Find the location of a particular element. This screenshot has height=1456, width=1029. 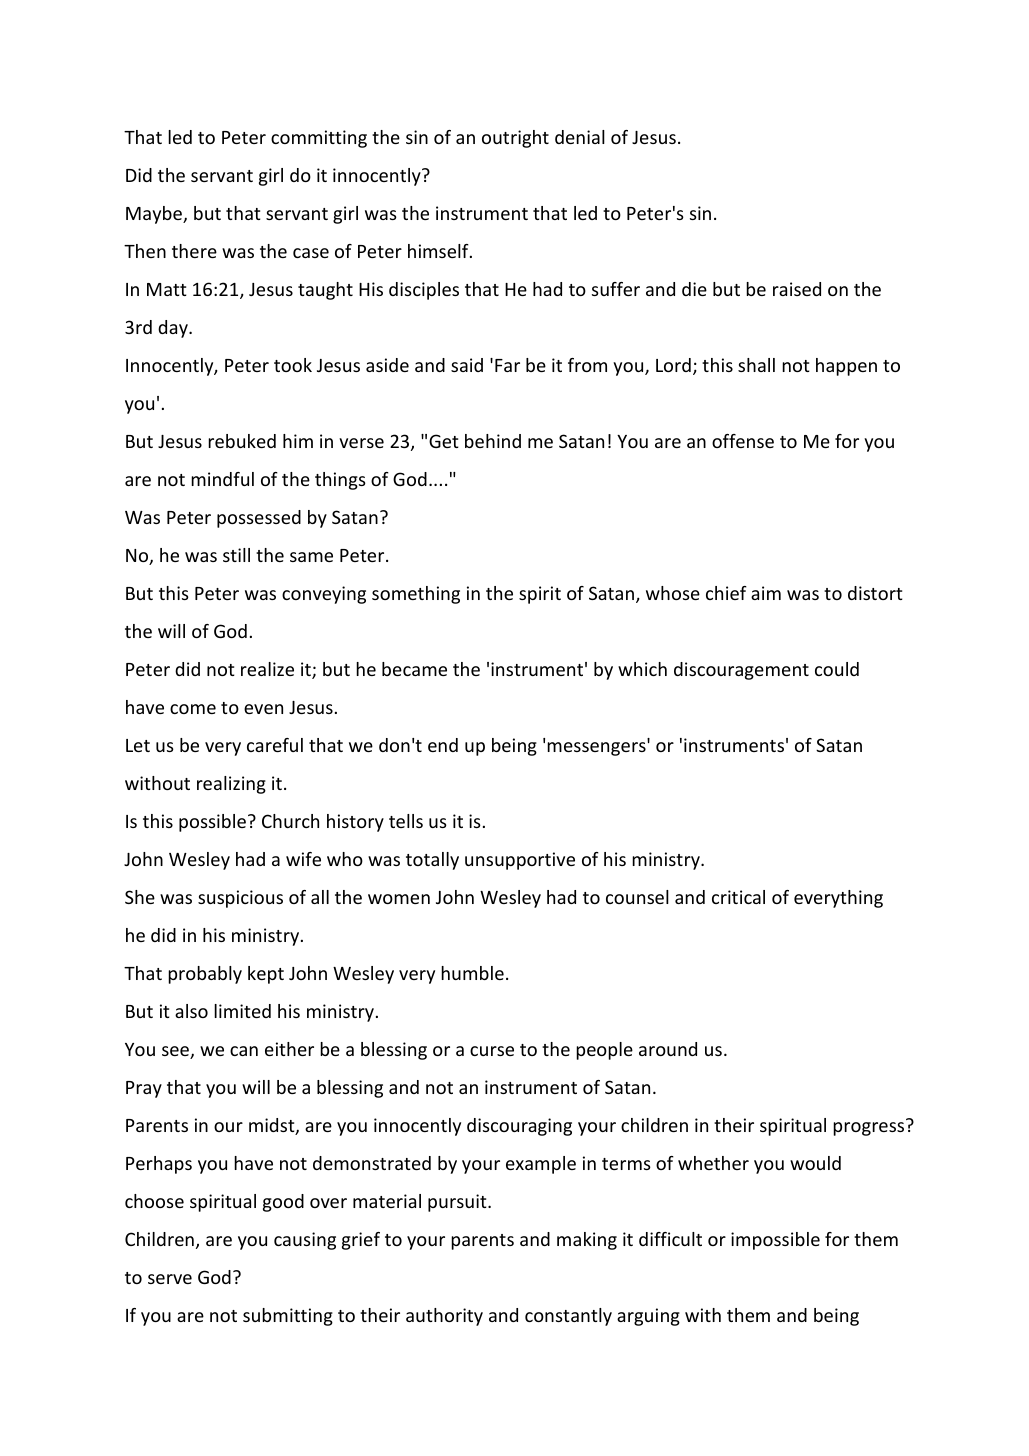

Maybe is located at coordinates (155, 215).
